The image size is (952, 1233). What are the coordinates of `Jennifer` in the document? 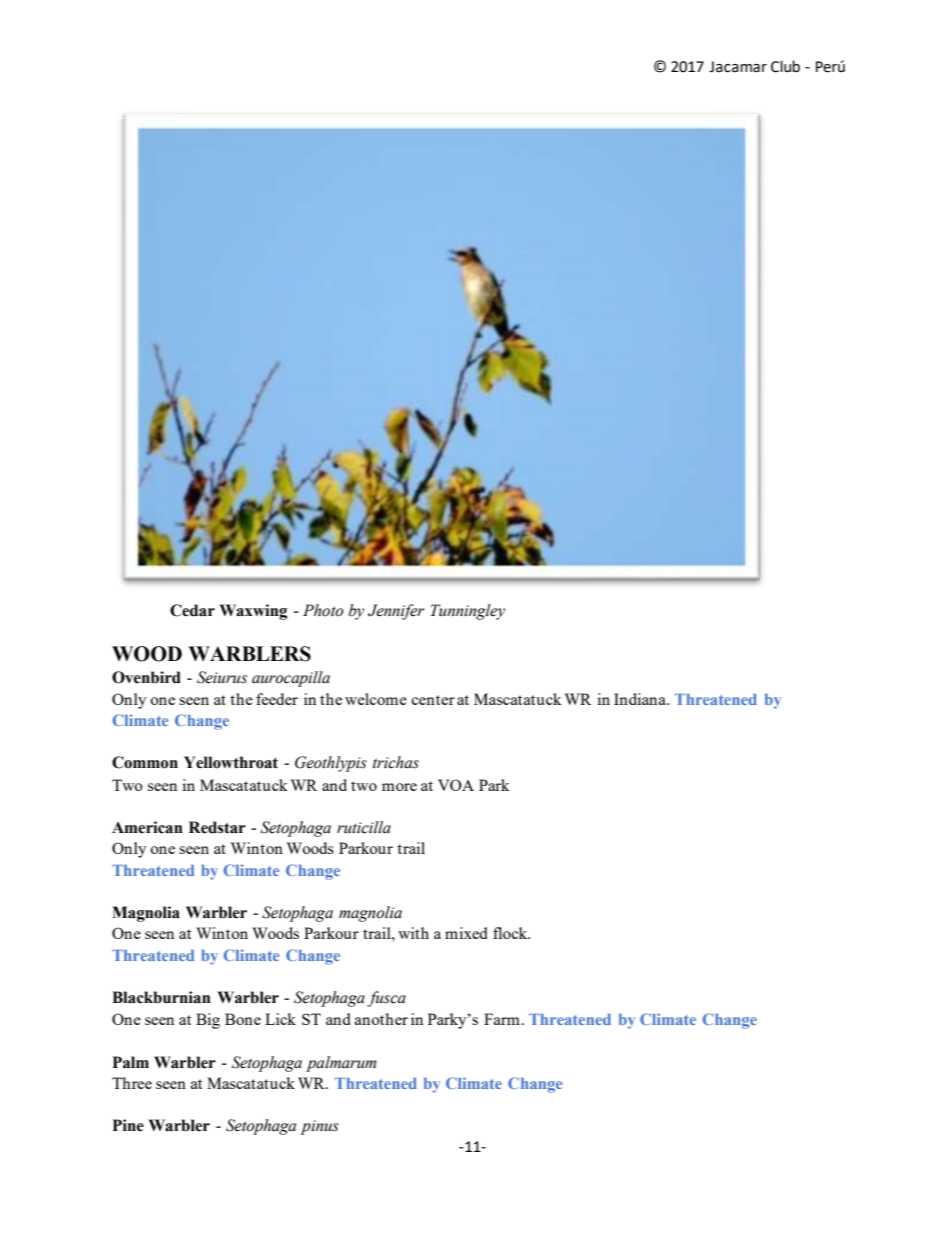 It's located at (396, 612).
